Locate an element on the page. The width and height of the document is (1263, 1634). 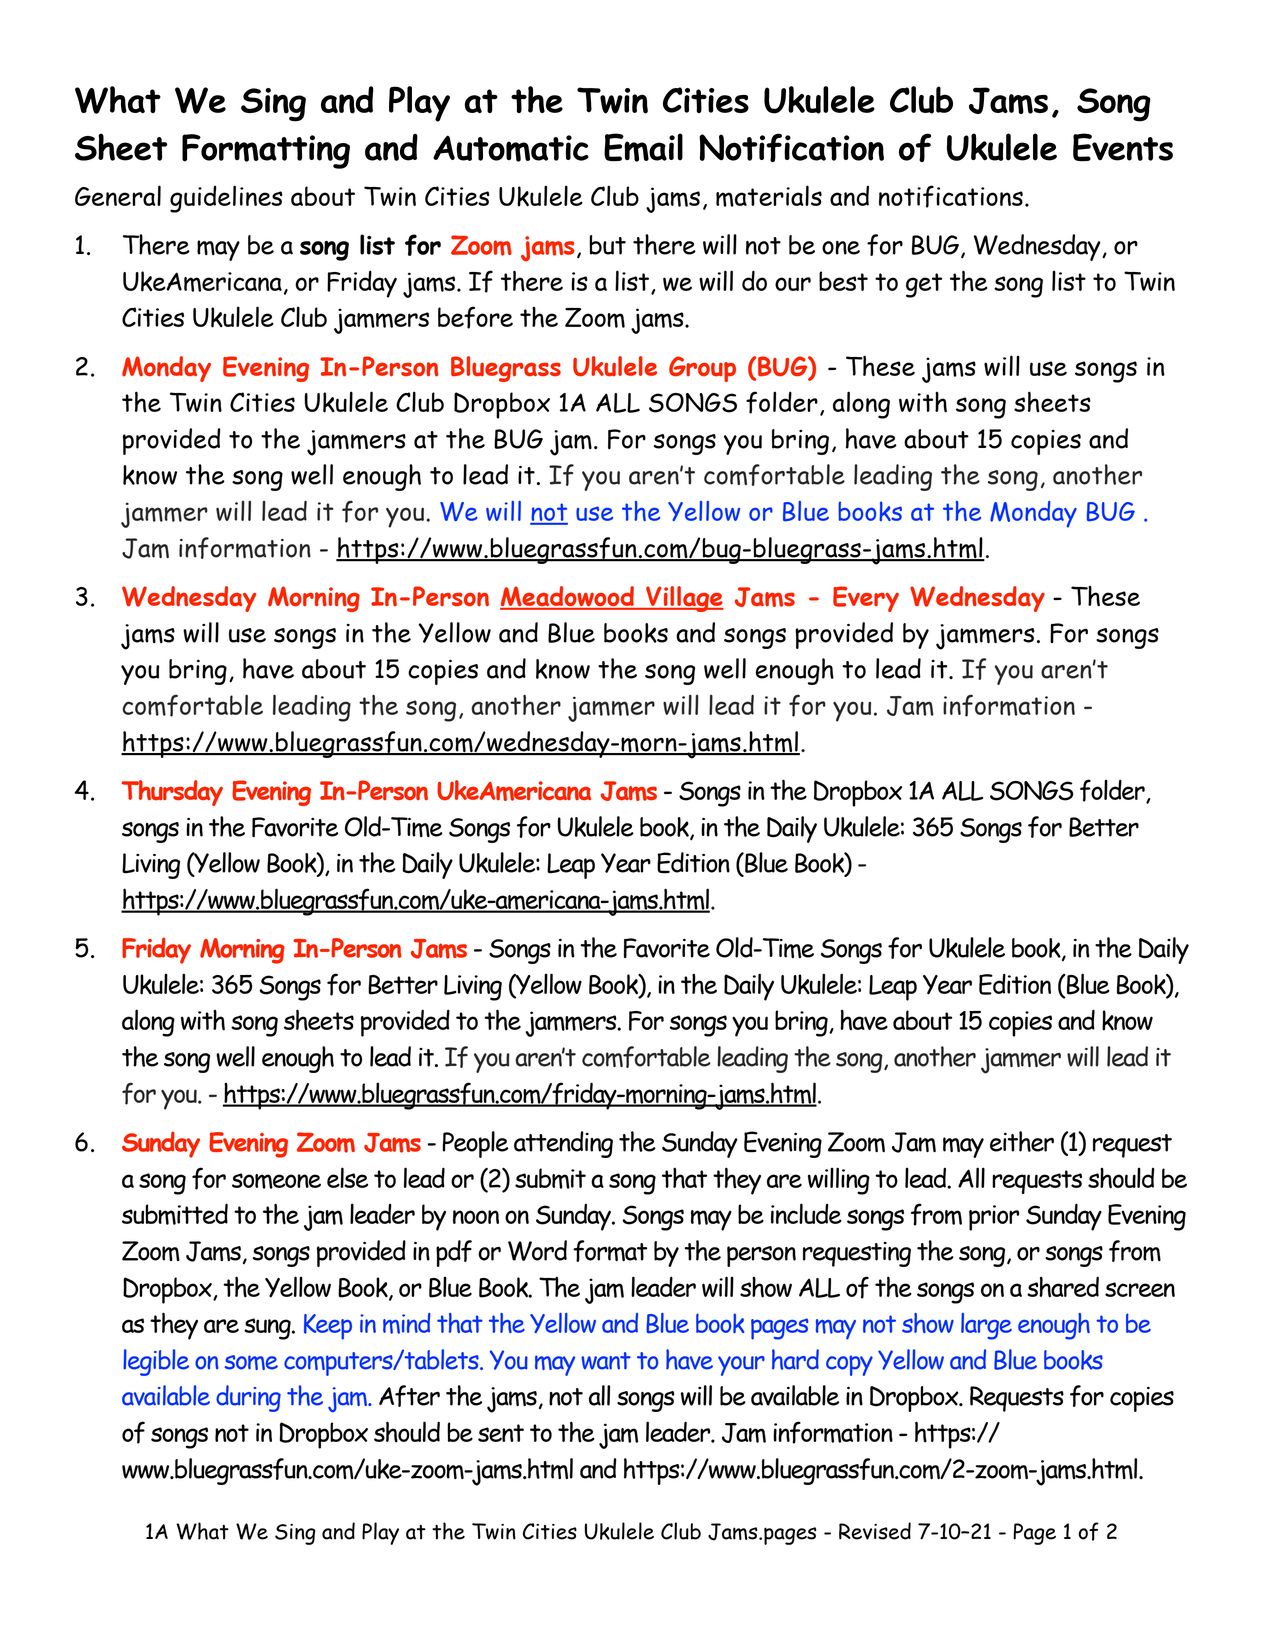
sent is located at coordinates (501, 1433).
